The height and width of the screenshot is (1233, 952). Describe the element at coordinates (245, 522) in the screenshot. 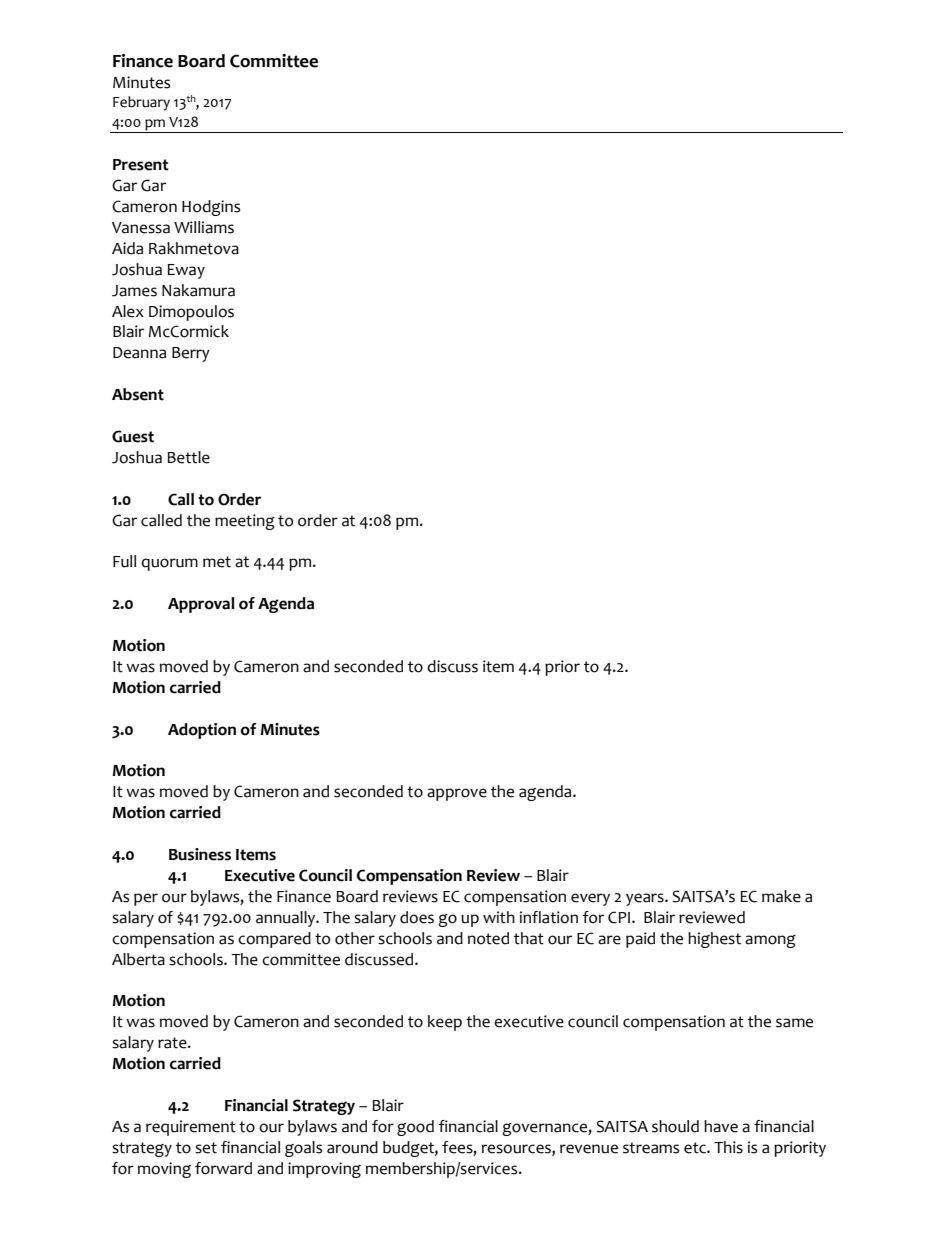

I see `meeting` at that location.
